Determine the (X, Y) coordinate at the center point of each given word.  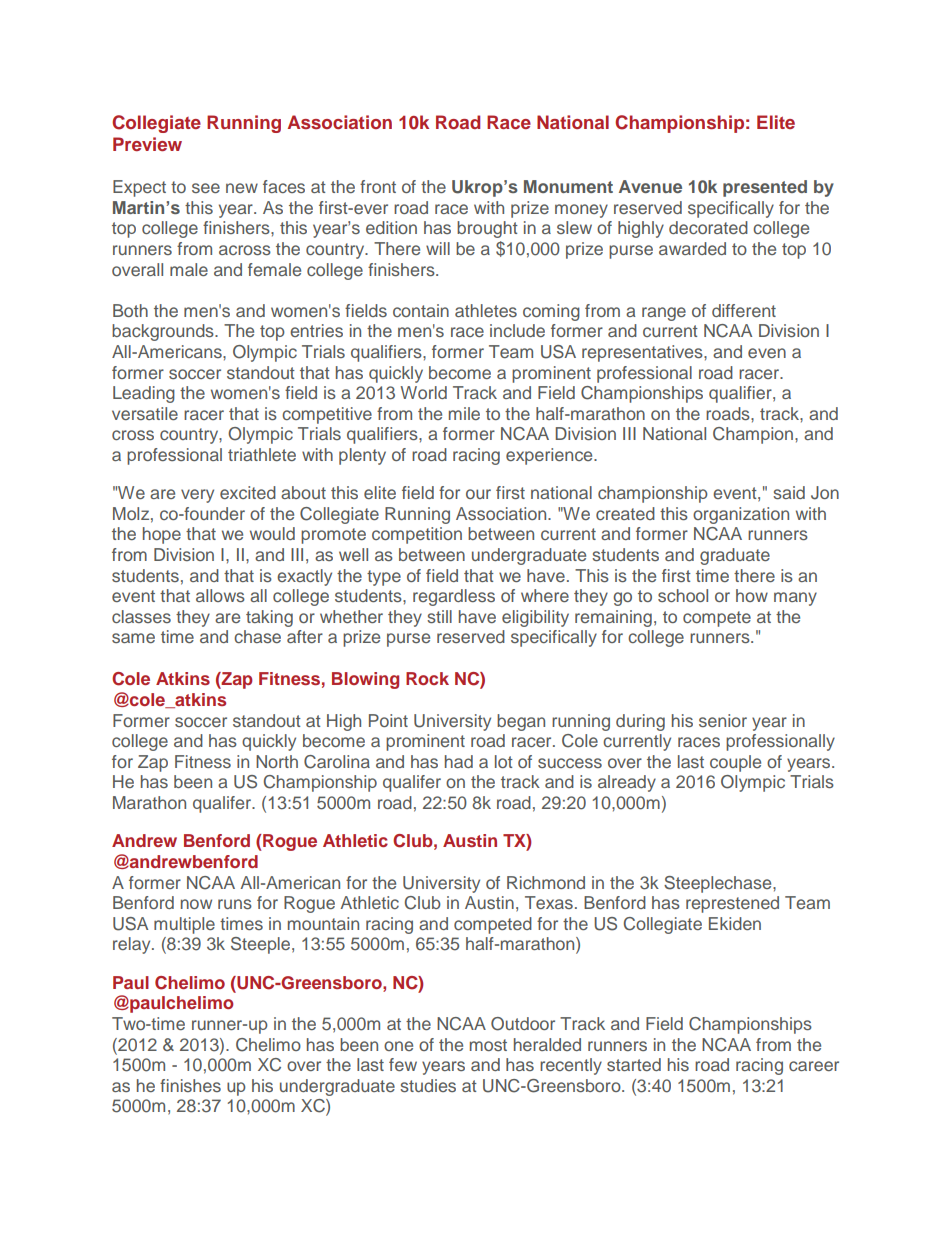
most (488, 1045)
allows (220, 595)
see (206, 188)
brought (487, 229)
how (752, 595)
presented (765, 188)
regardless (454, 597)
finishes (190, 1085)
